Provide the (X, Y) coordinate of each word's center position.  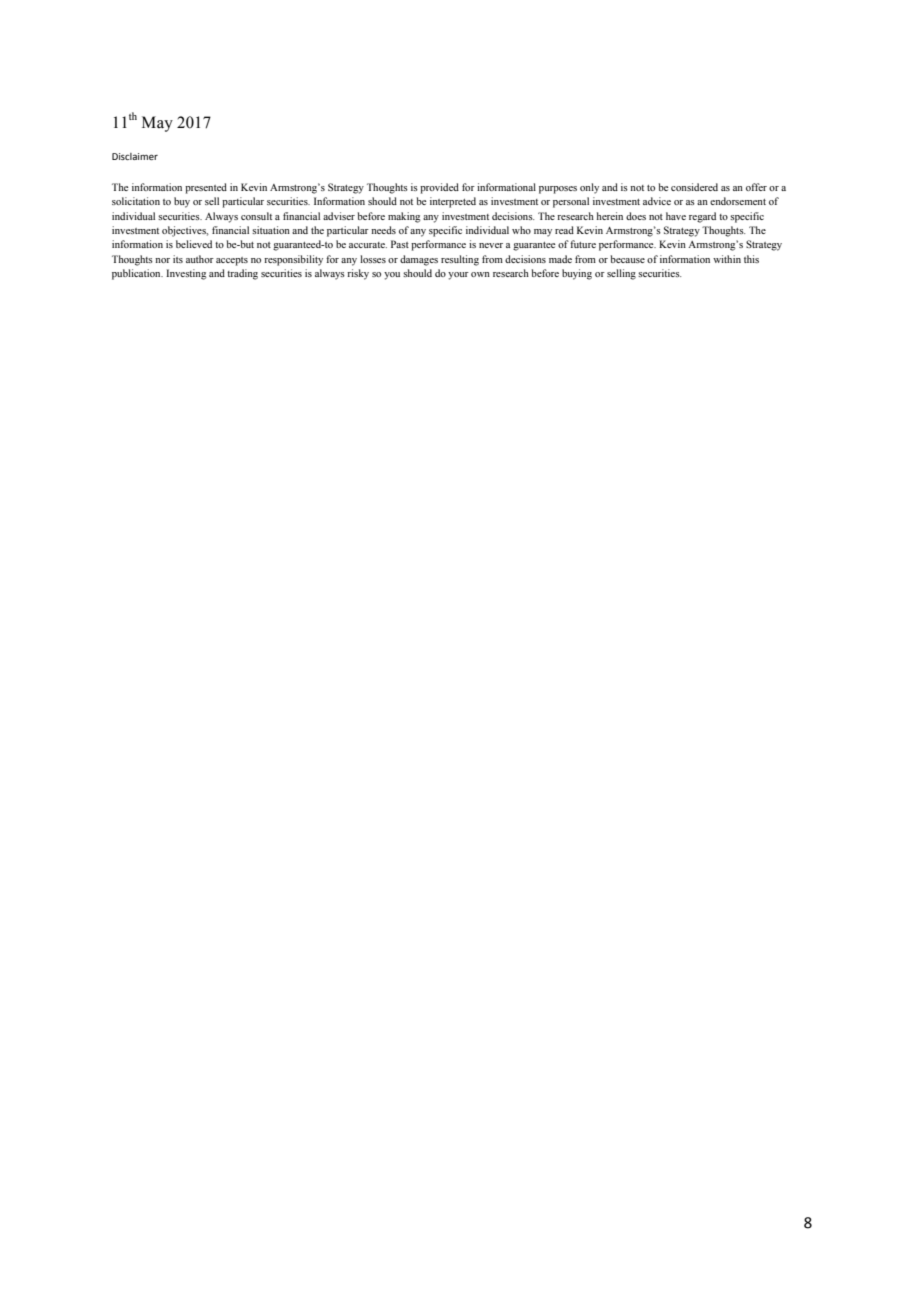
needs (383, 230)
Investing (186, 274)
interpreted (453, 202)
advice (657, 201)
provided (439, 188)
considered (694, 187)
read (564, 230)
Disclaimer (135, 156)
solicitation (136, 201)
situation (271, 230)
